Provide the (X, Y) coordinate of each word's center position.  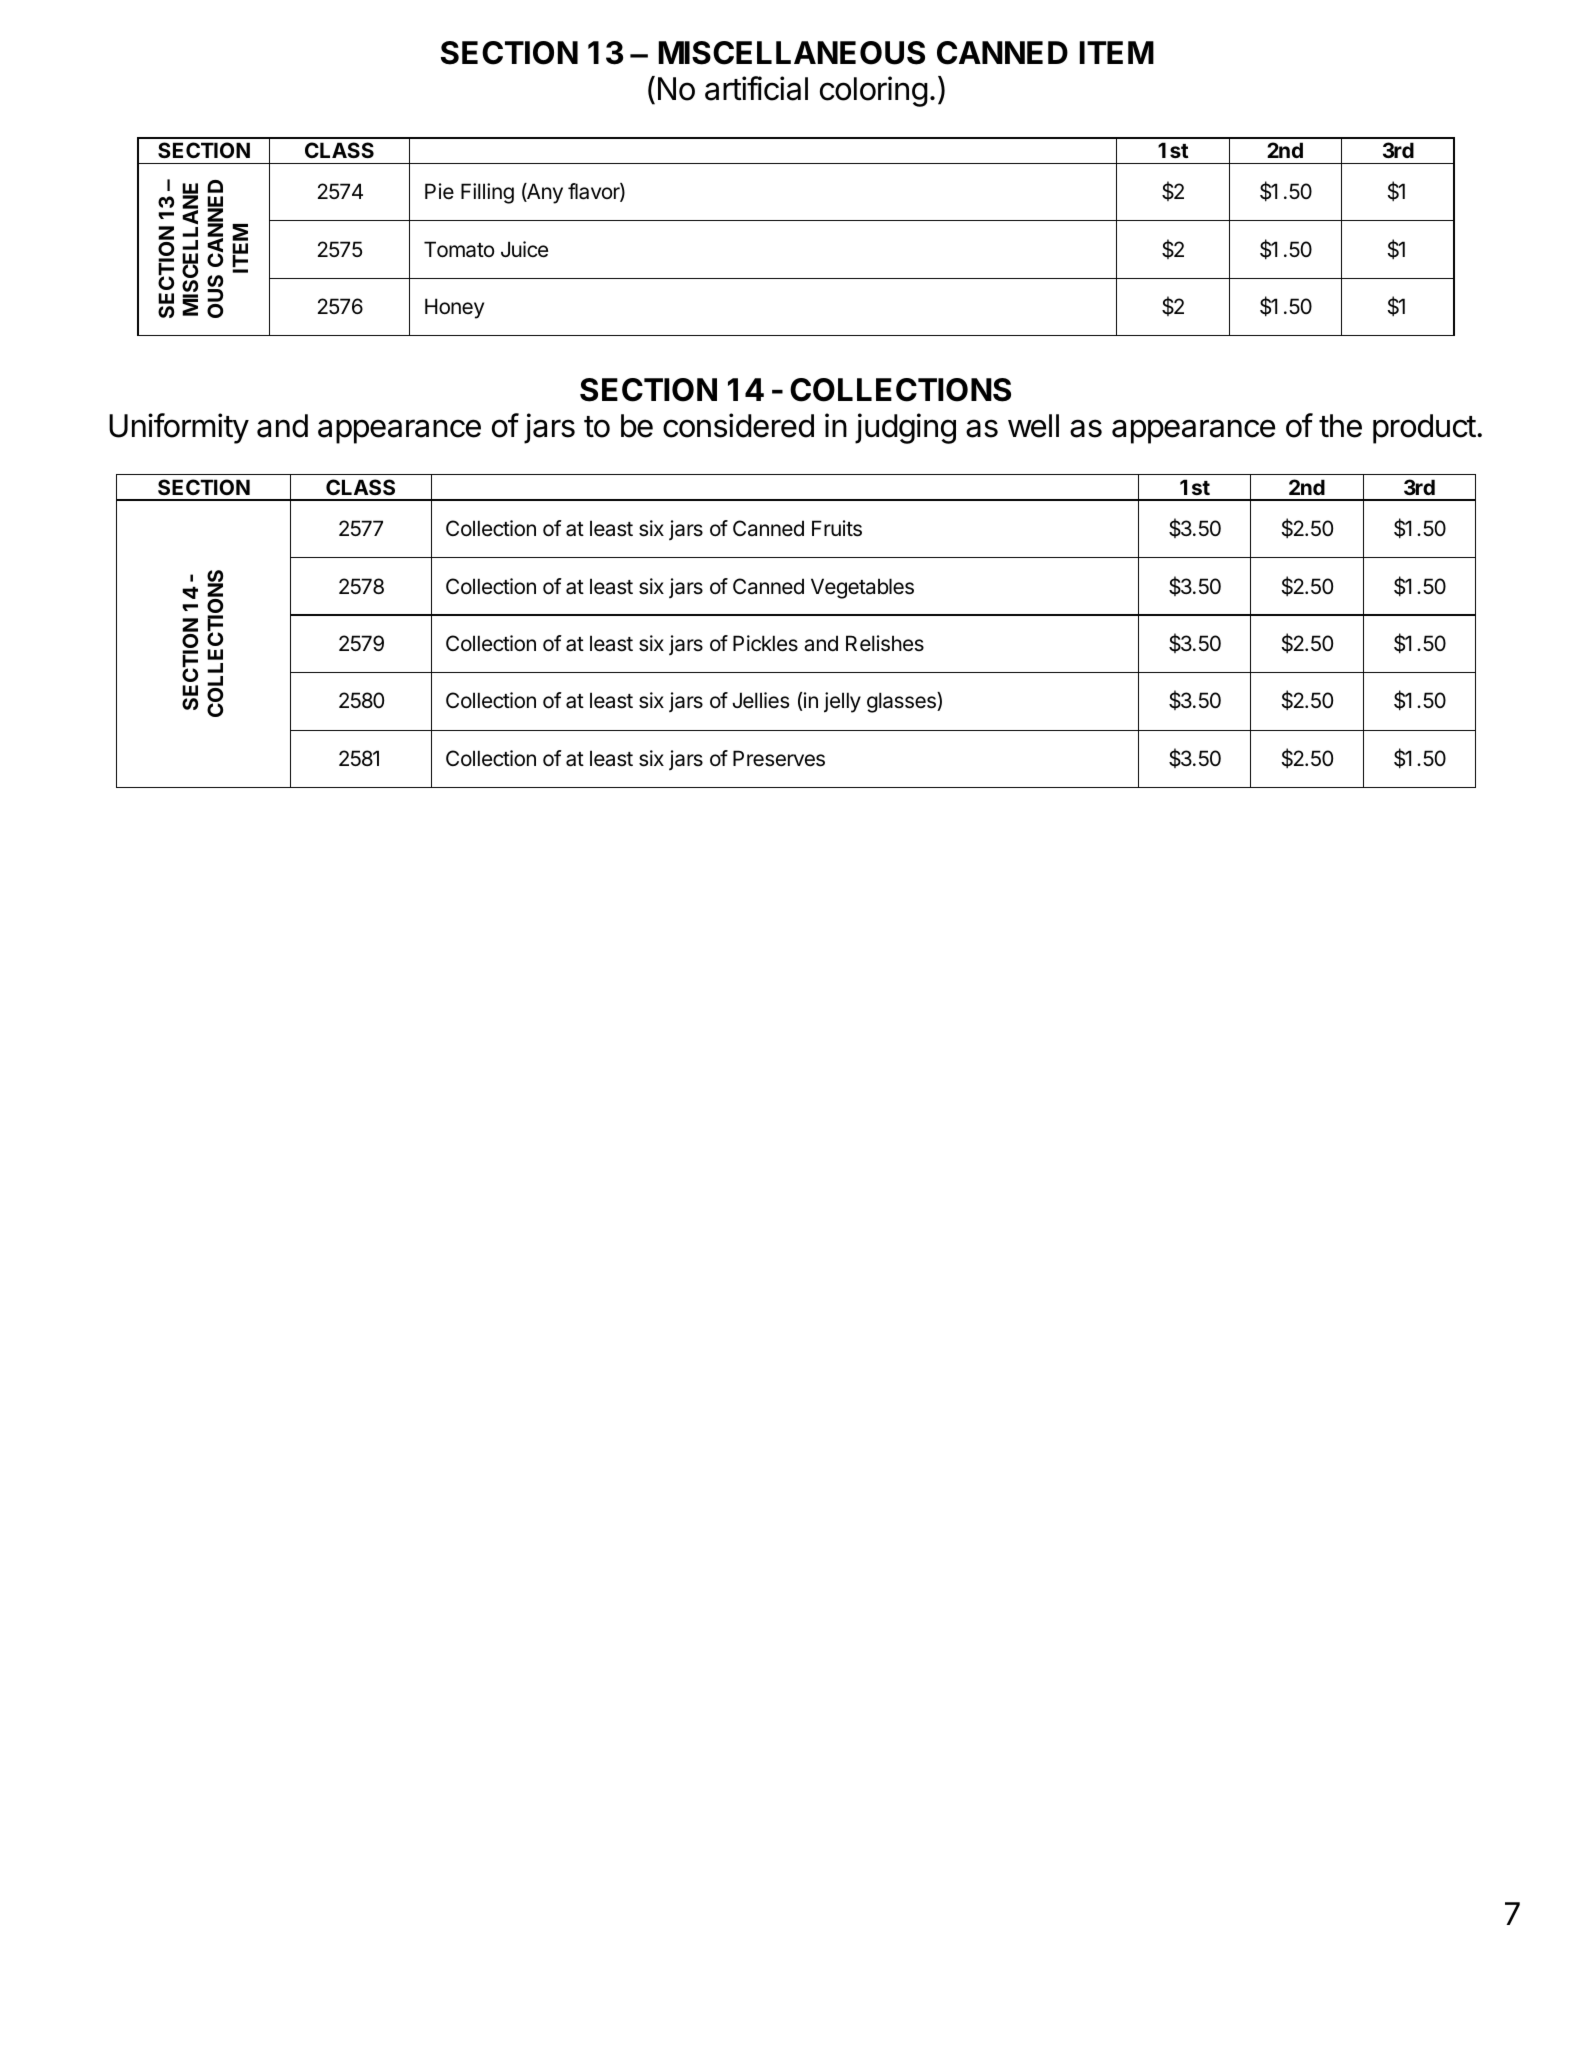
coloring (874, 91)
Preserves (779, 758)
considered (738, 425)
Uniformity (179, 428)
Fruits (837, 528)
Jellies (760, 700)
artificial (756, 88)
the (1340, 426)
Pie (439, 191)
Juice (524, 249)
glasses (902, 702)
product (1424, 429)
